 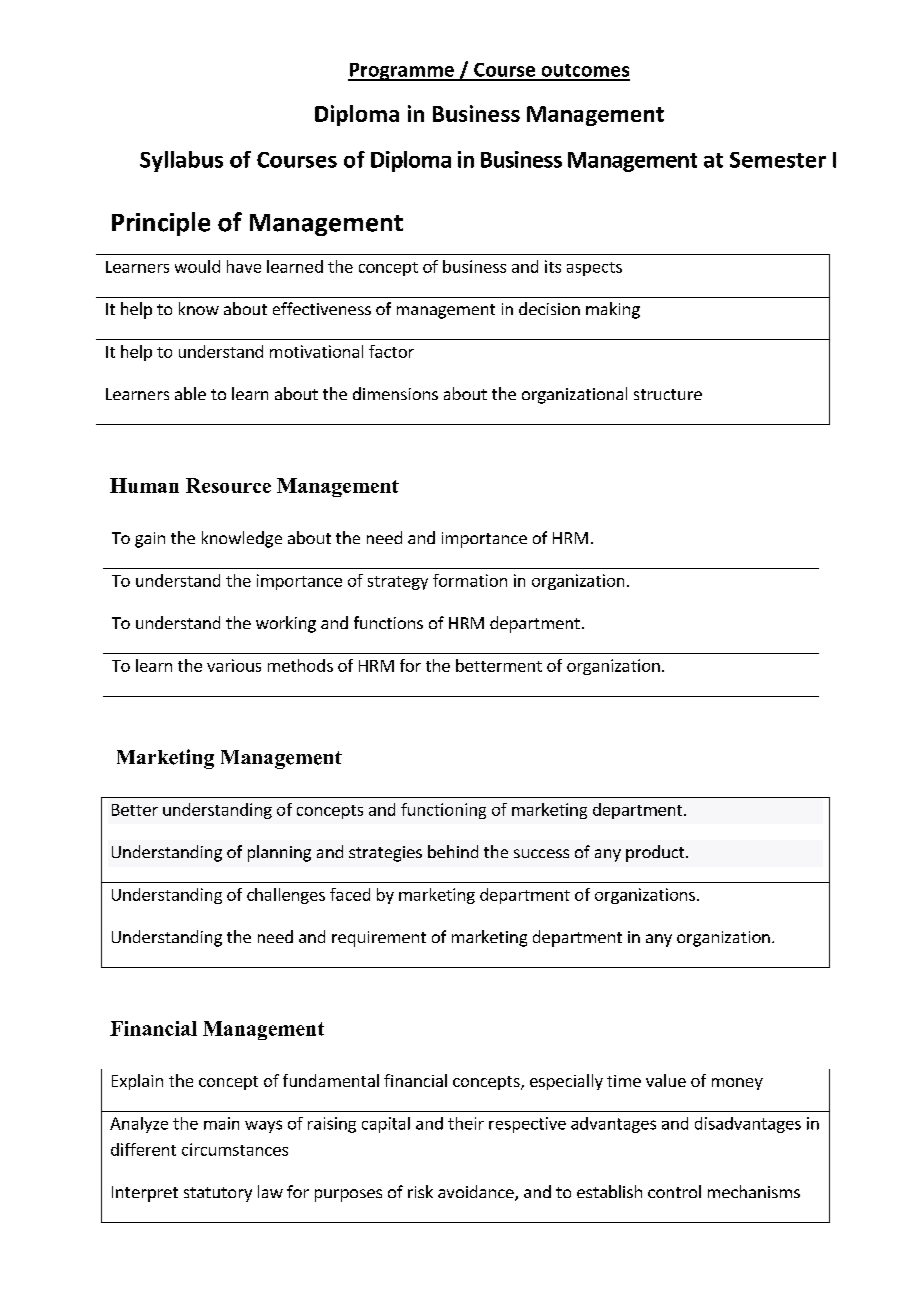 I want to click on structure, so click(x=668, y=394).
